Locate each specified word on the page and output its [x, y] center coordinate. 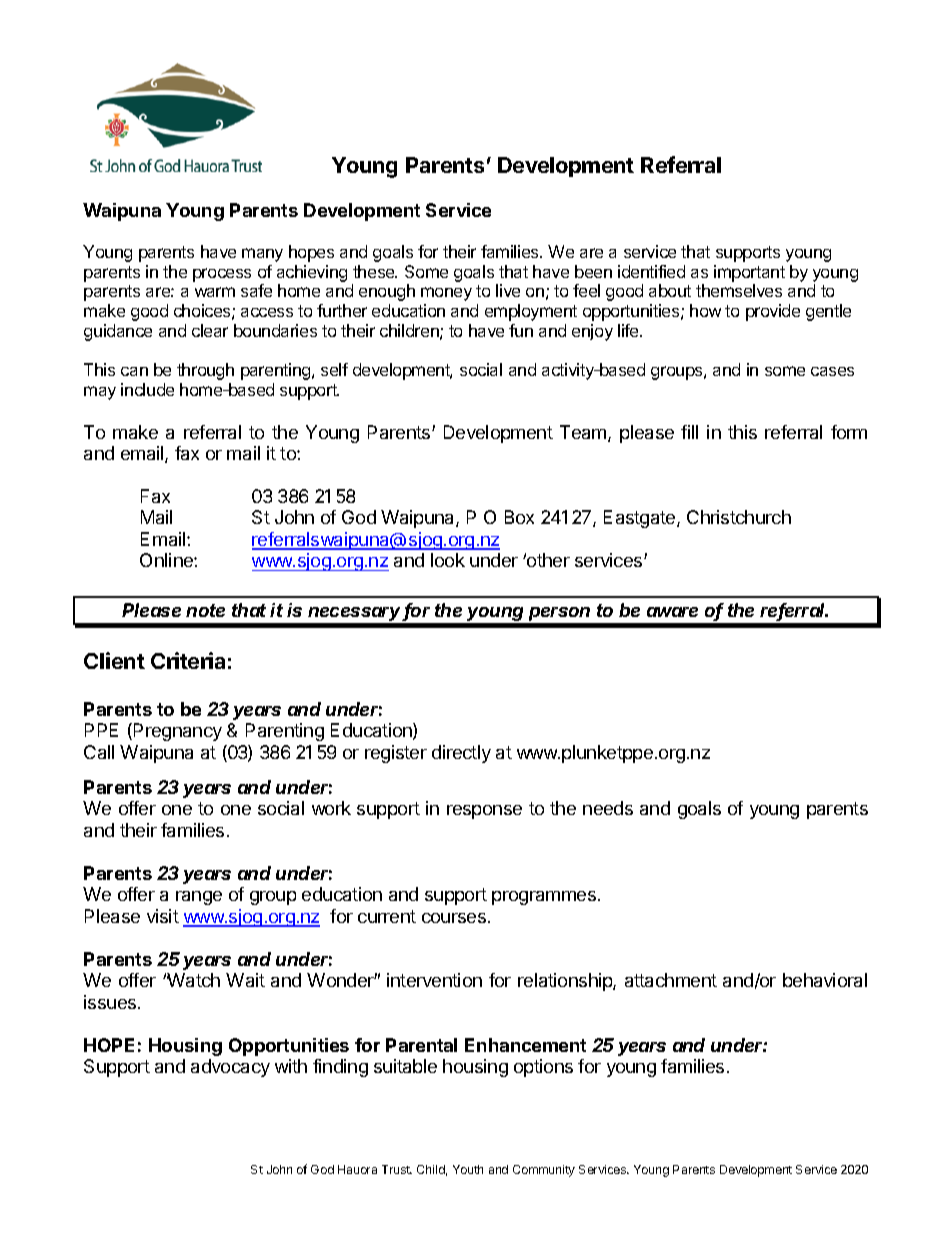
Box [519, 517]
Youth [468, 1169]
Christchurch [739, 517]
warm [215, 292]
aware [672, 612]
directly [461, 754]
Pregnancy [178, 732]
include [147, 389]
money [446, 294]
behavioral [825, 980]
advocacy [230, 1068]
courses [454, 918]
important [749, 273]
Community [544, 1171]
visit [163, 916]
